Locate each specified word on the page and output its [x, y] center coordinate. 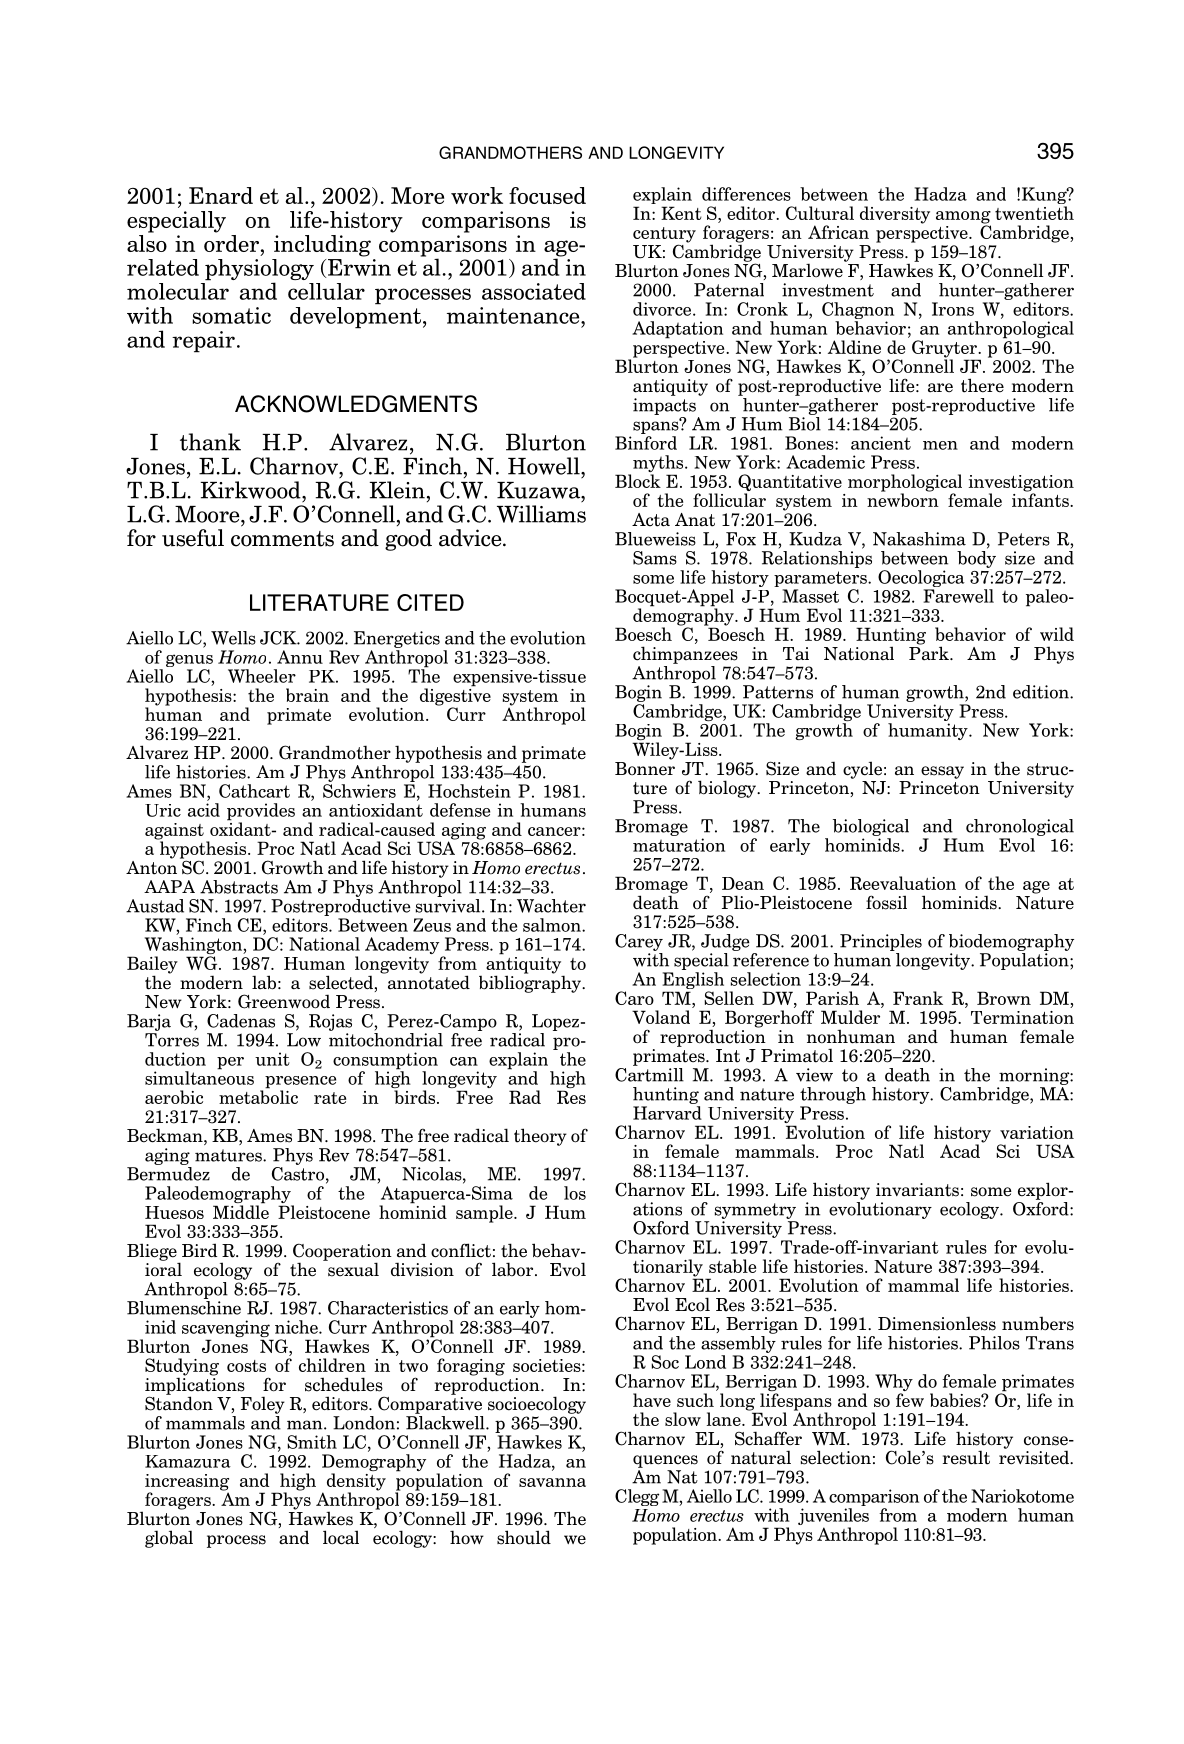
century [664, 236]
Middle [241, 1211]
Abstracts [239, 887]
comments [282, 539]
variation [1037, 1132]
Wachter [551, 906]
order [231, 242]
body [976, 559]
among [963, 218]
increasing [187, 1483]
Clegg [637, 1497]
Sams [655, 558]
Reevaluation [903, 883]
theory [540, 1137]
